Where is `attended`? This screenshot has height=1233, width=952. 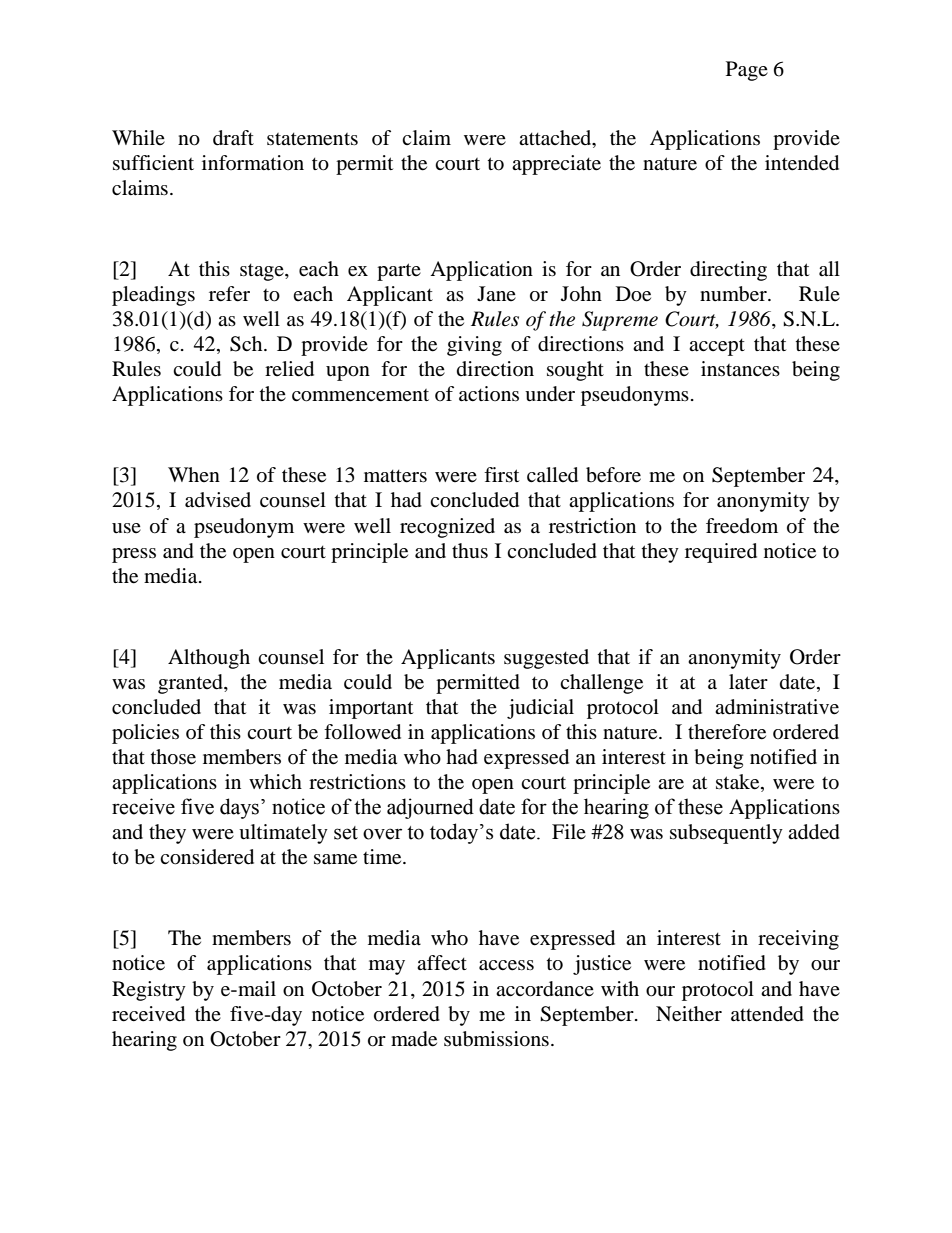
attended is located at coordinates (767, 1014).
